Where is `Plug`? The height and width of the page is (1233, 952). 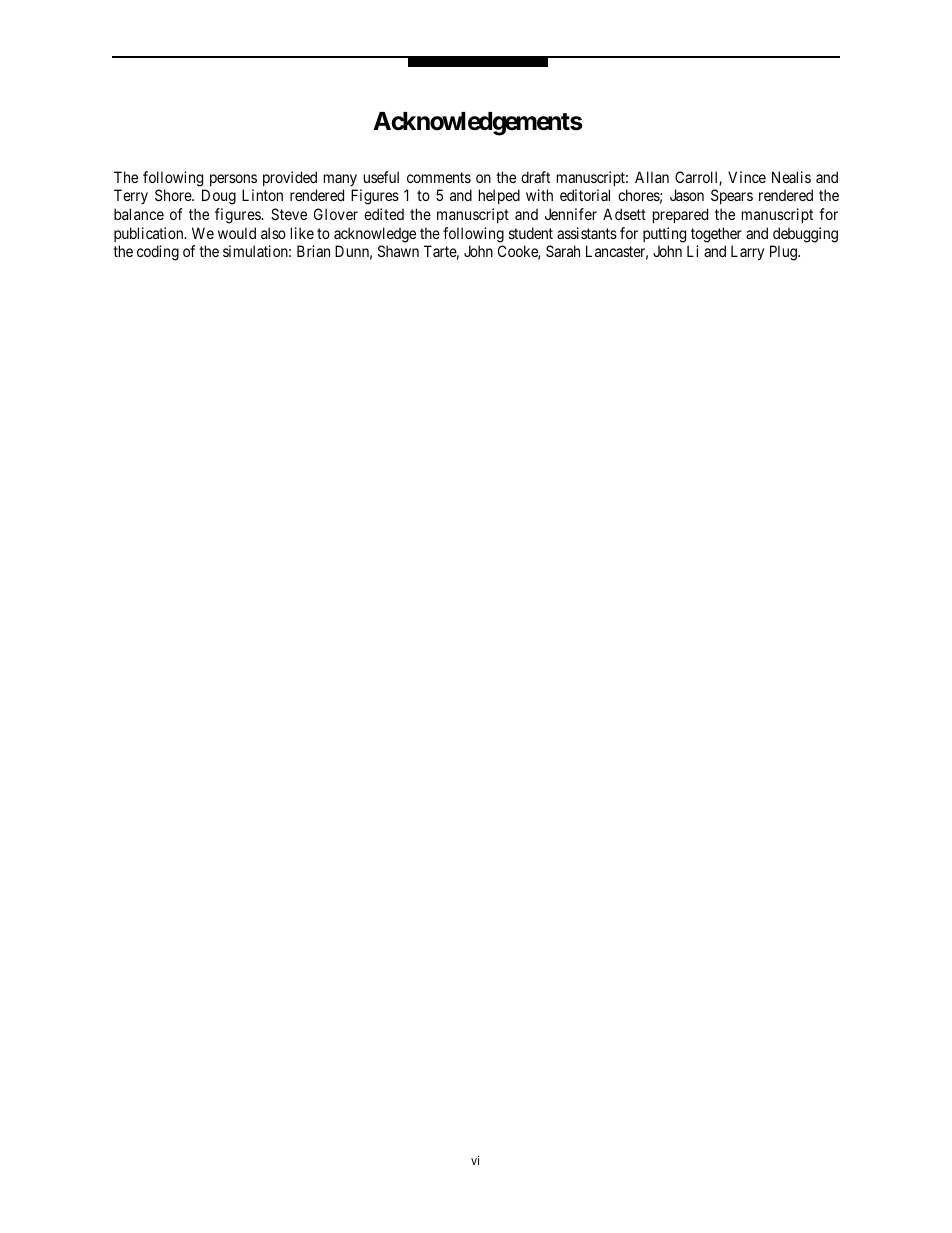 Plug is located at coordinates (784, 253).
